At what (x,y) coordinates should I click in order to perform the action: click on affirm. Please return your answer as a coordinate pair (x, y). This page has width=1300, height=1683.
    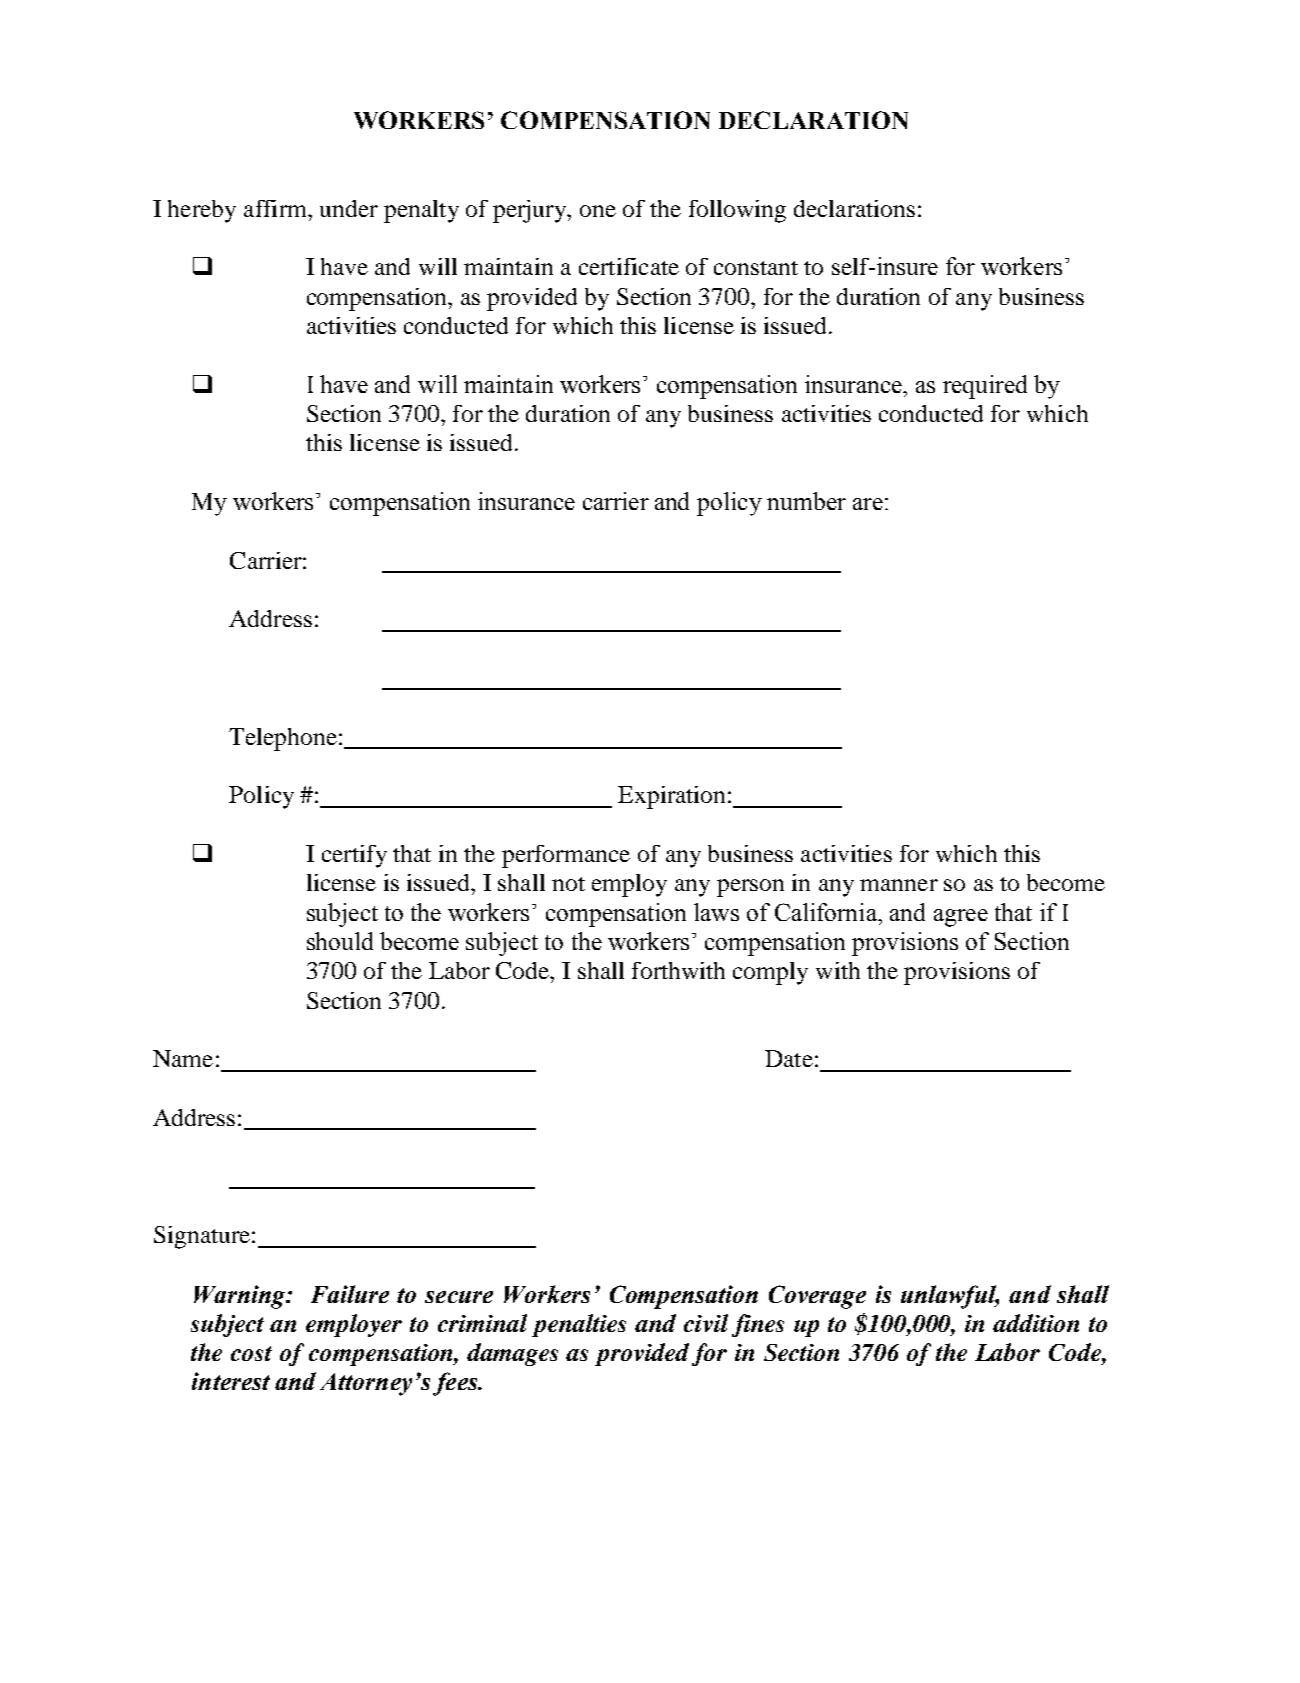
    Looking at the image, I should click on (276, 208).
